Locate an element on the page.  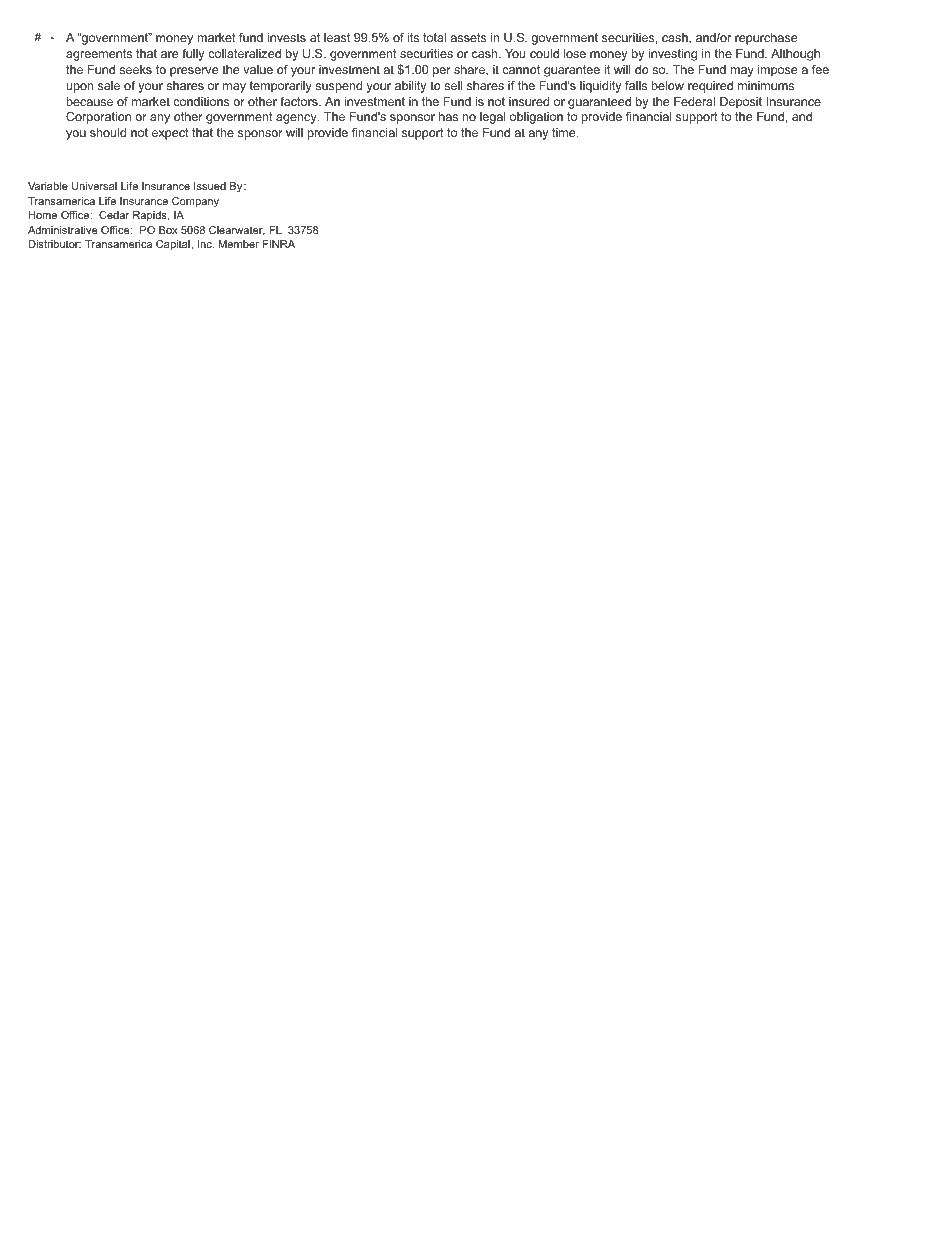
Member is located at coordinates (239, 244).
